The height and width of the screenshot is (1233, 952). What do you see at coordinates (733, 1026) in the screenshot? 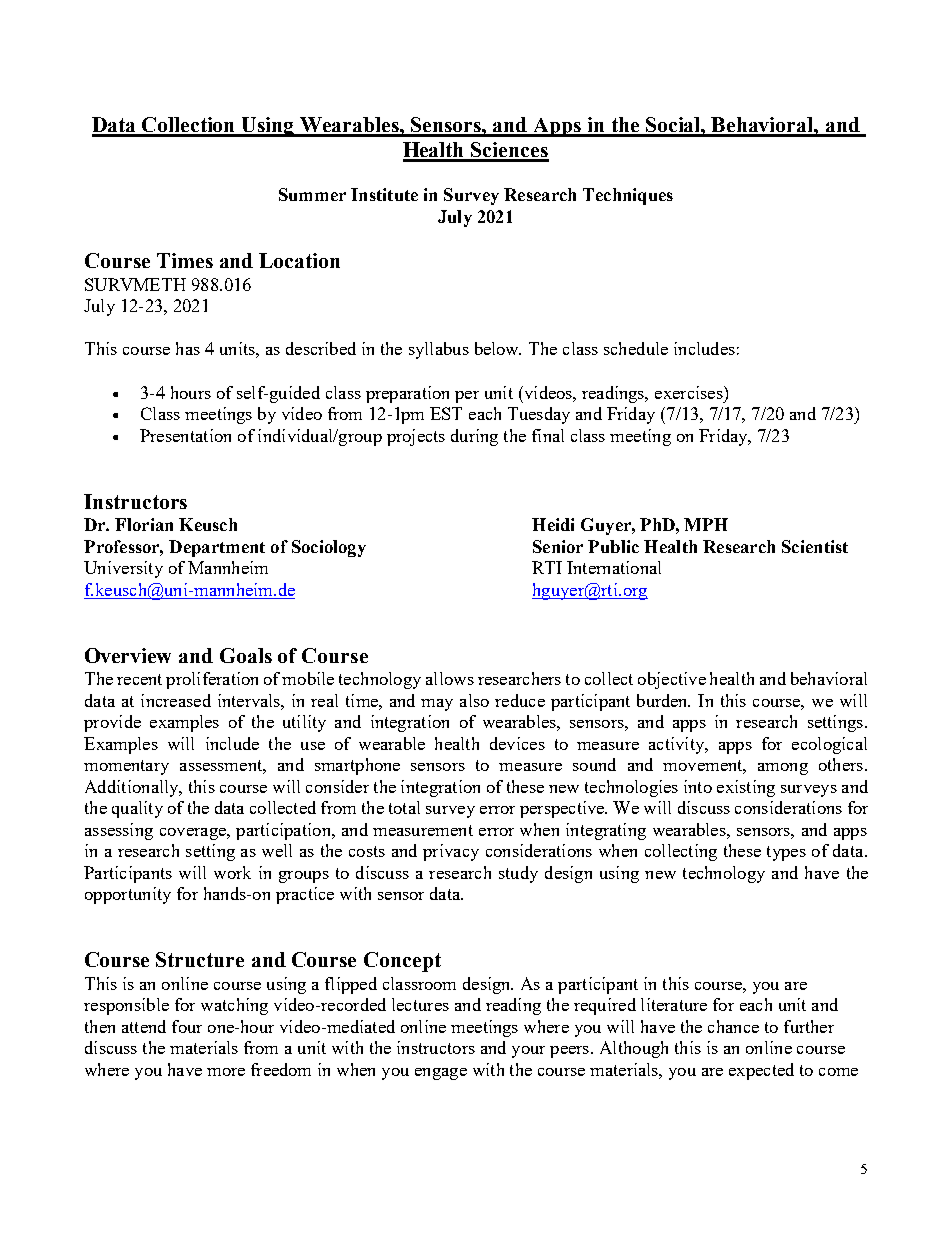
I see `chance` at bounding box center [733, 1026].
